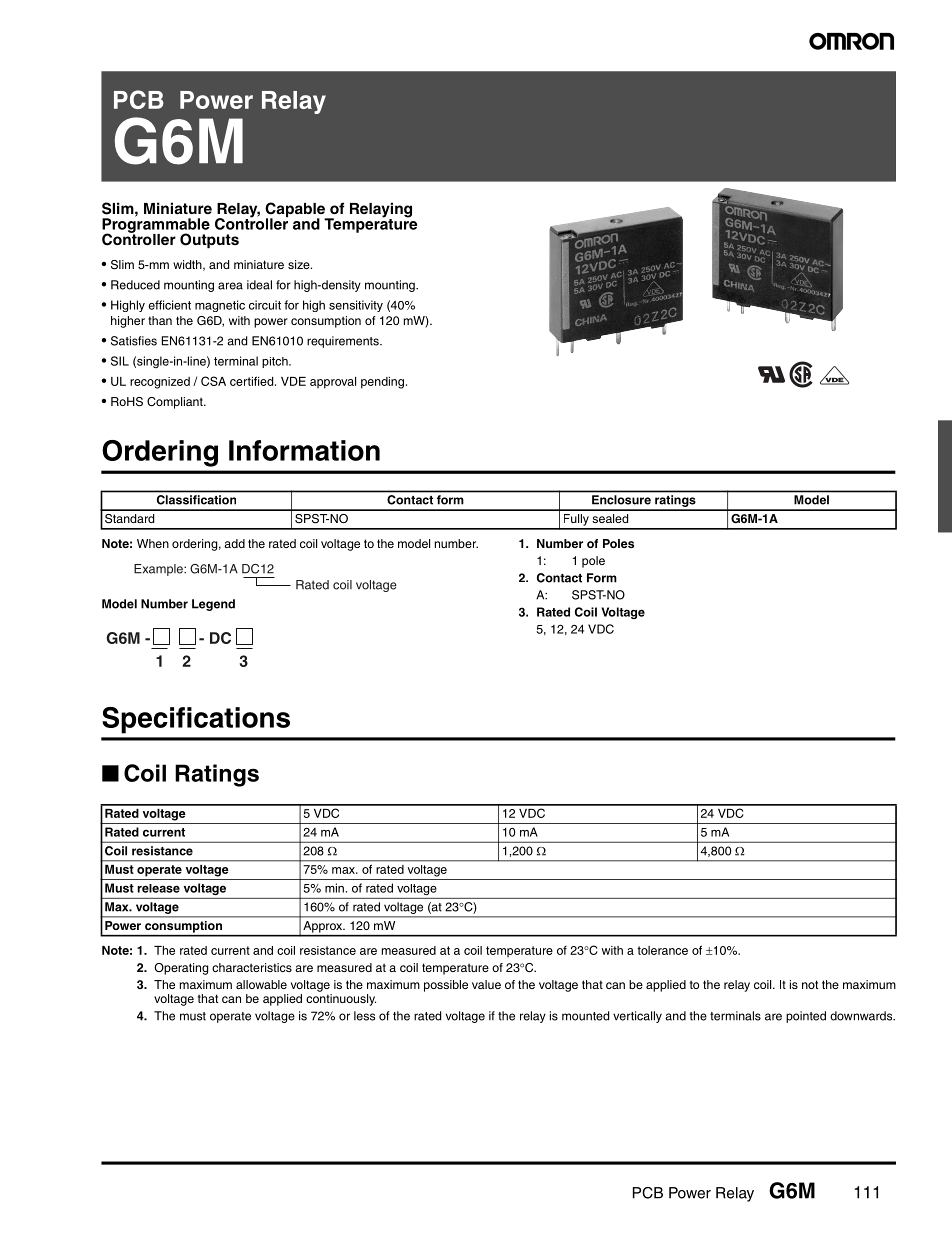  I want to click on Operating, so click(181, 969).
